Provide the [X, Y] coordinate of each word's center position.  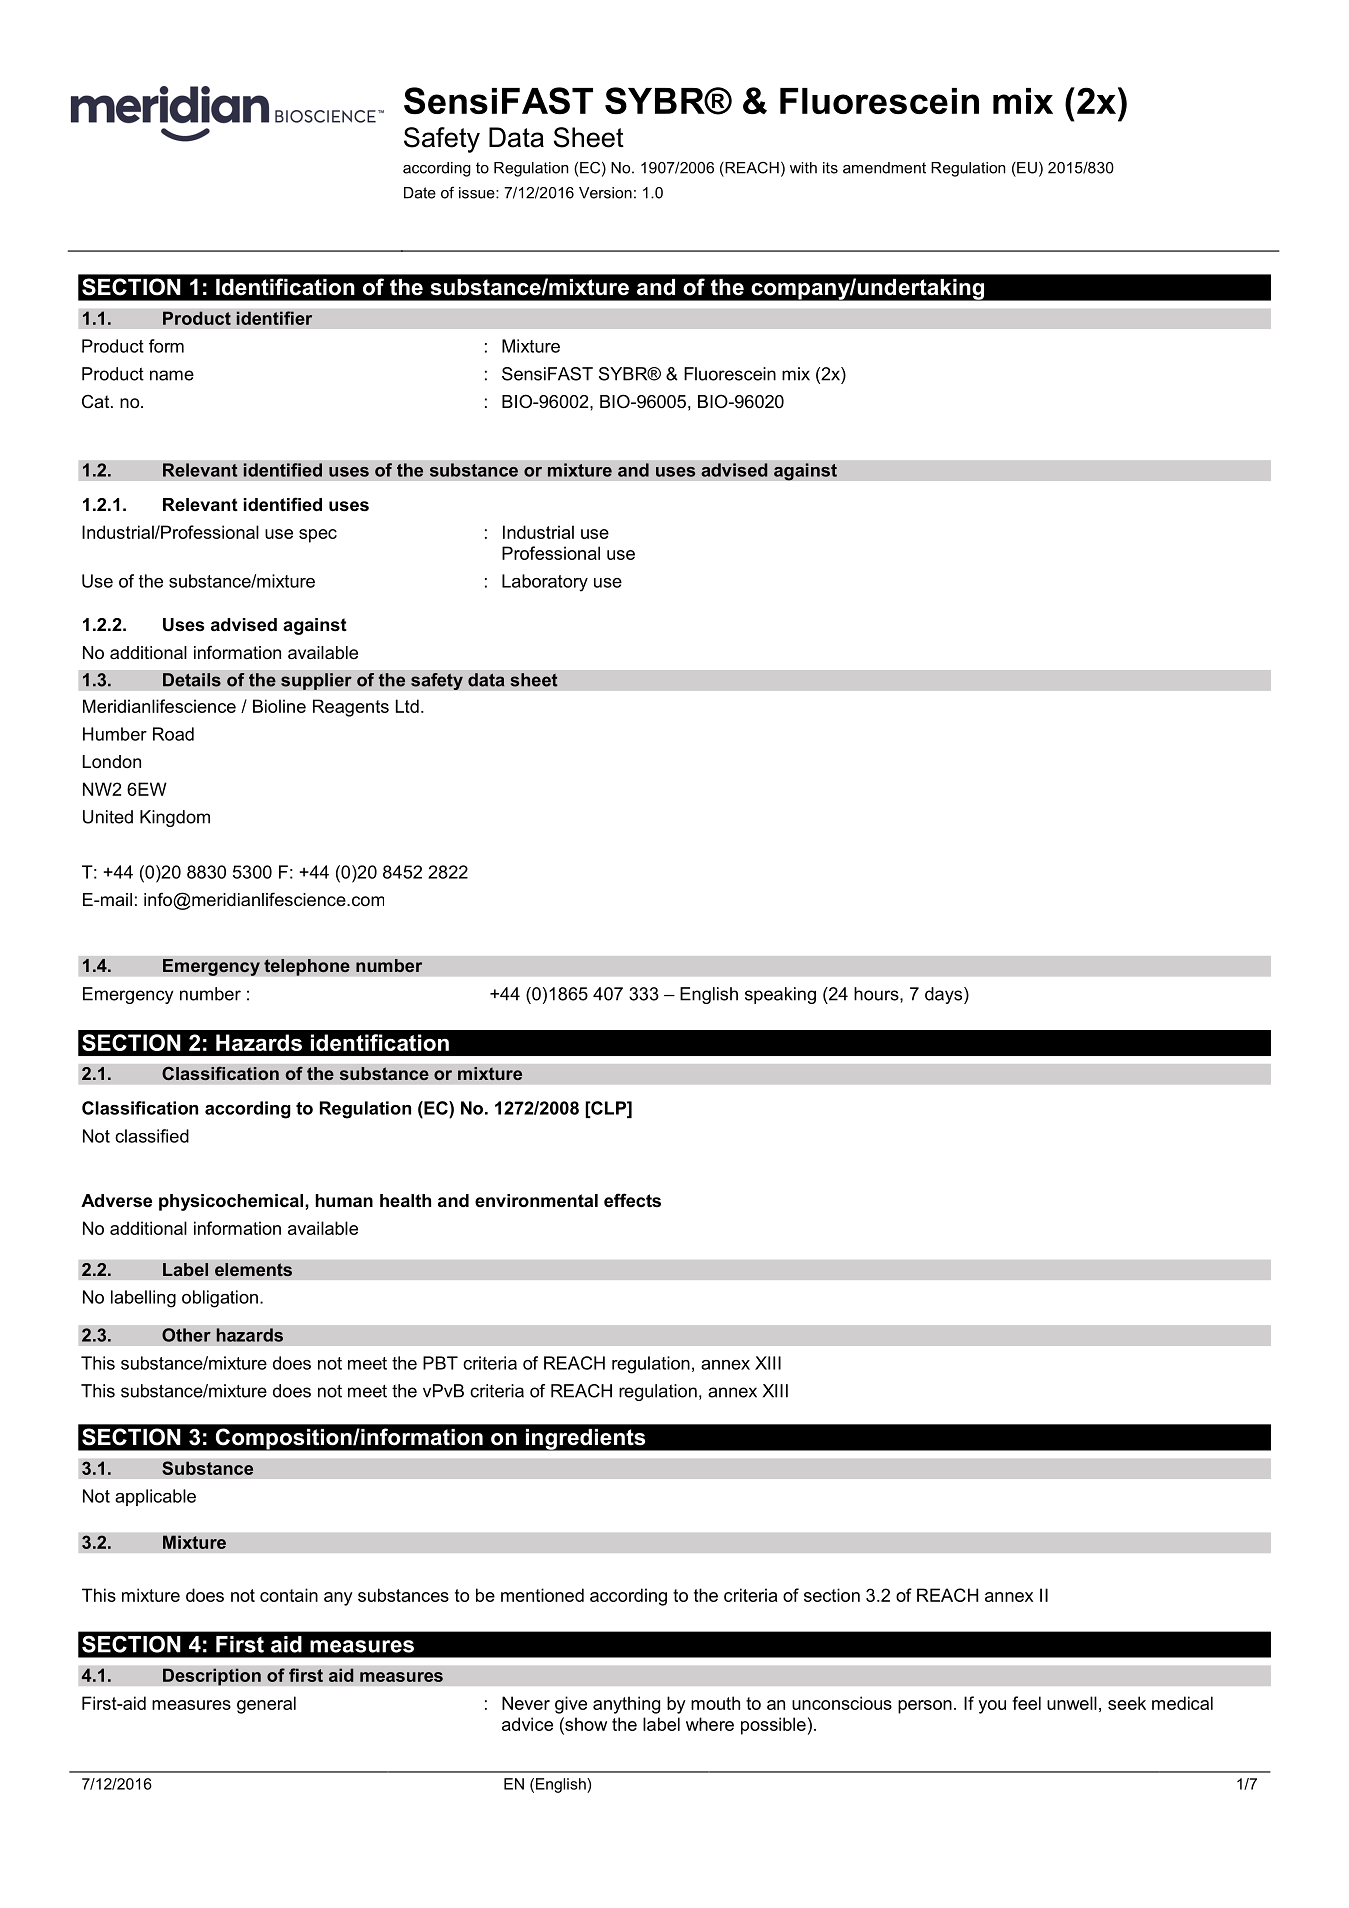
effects [632, 1200]
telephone [307, 967]
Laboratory [545, 583]
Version [605, 193]
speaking [780, 995]
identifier [274, 318]
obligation [220, 1299]
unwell [1072, 1703]
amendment [884, 168]
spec [318, 536]
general [266, 1705]
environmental [536, 1201]
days [945, 995]
